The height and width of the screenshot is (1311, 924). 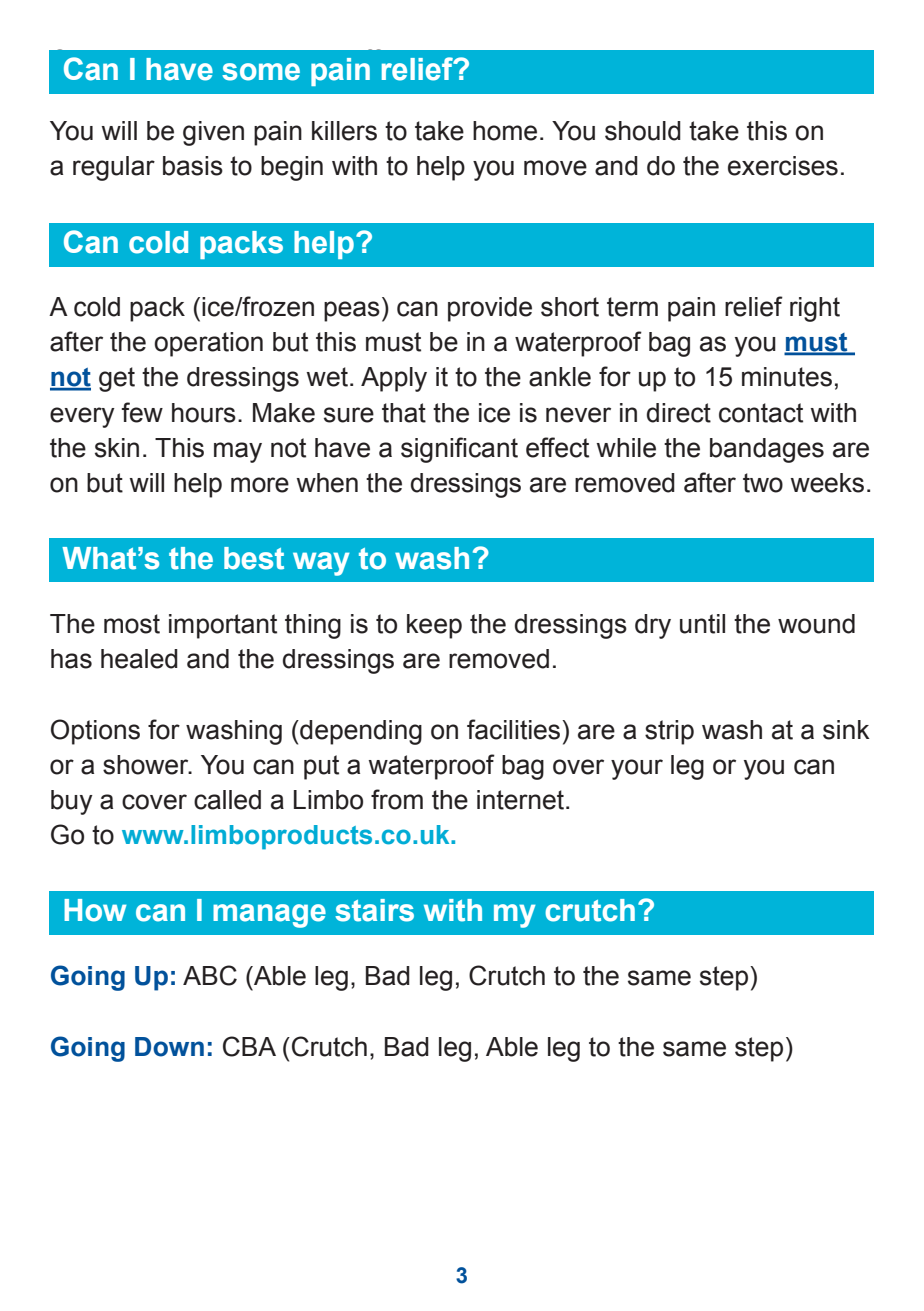 I want to click on basis, so click(x=193, y=166).
